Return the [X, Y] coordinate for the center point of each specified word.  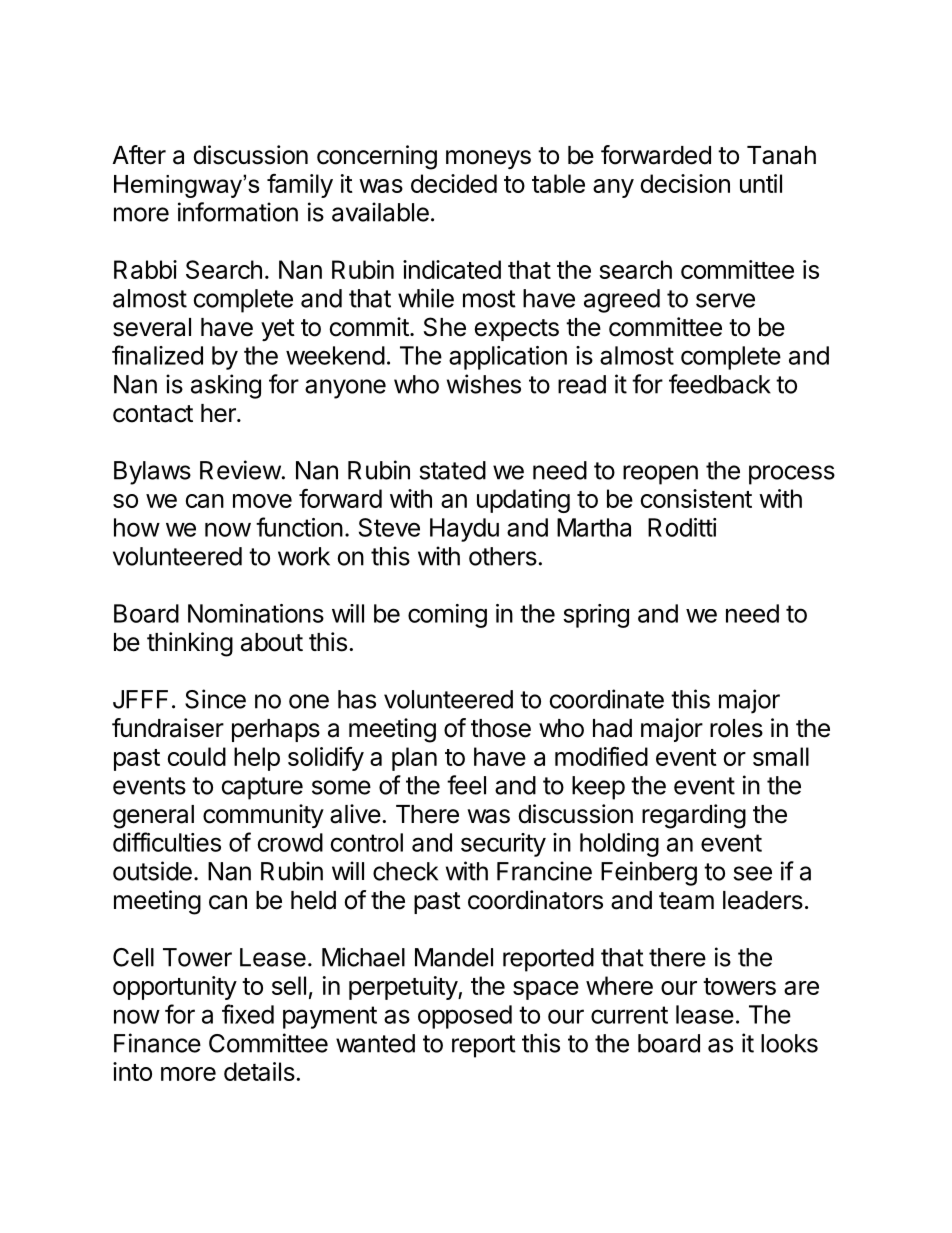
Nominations [256, 613]
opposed [465, 1017]
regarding [694, 816]
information [238, 212]
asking [226, 386]
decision [685, 183]
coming [447, 616]
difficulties [167, 842]
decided [454, 183]
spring [596, 616]
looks [789, 1043]
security [503, 845]
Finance [157, 1043]
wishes [484, 384]
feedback [720, 384]
